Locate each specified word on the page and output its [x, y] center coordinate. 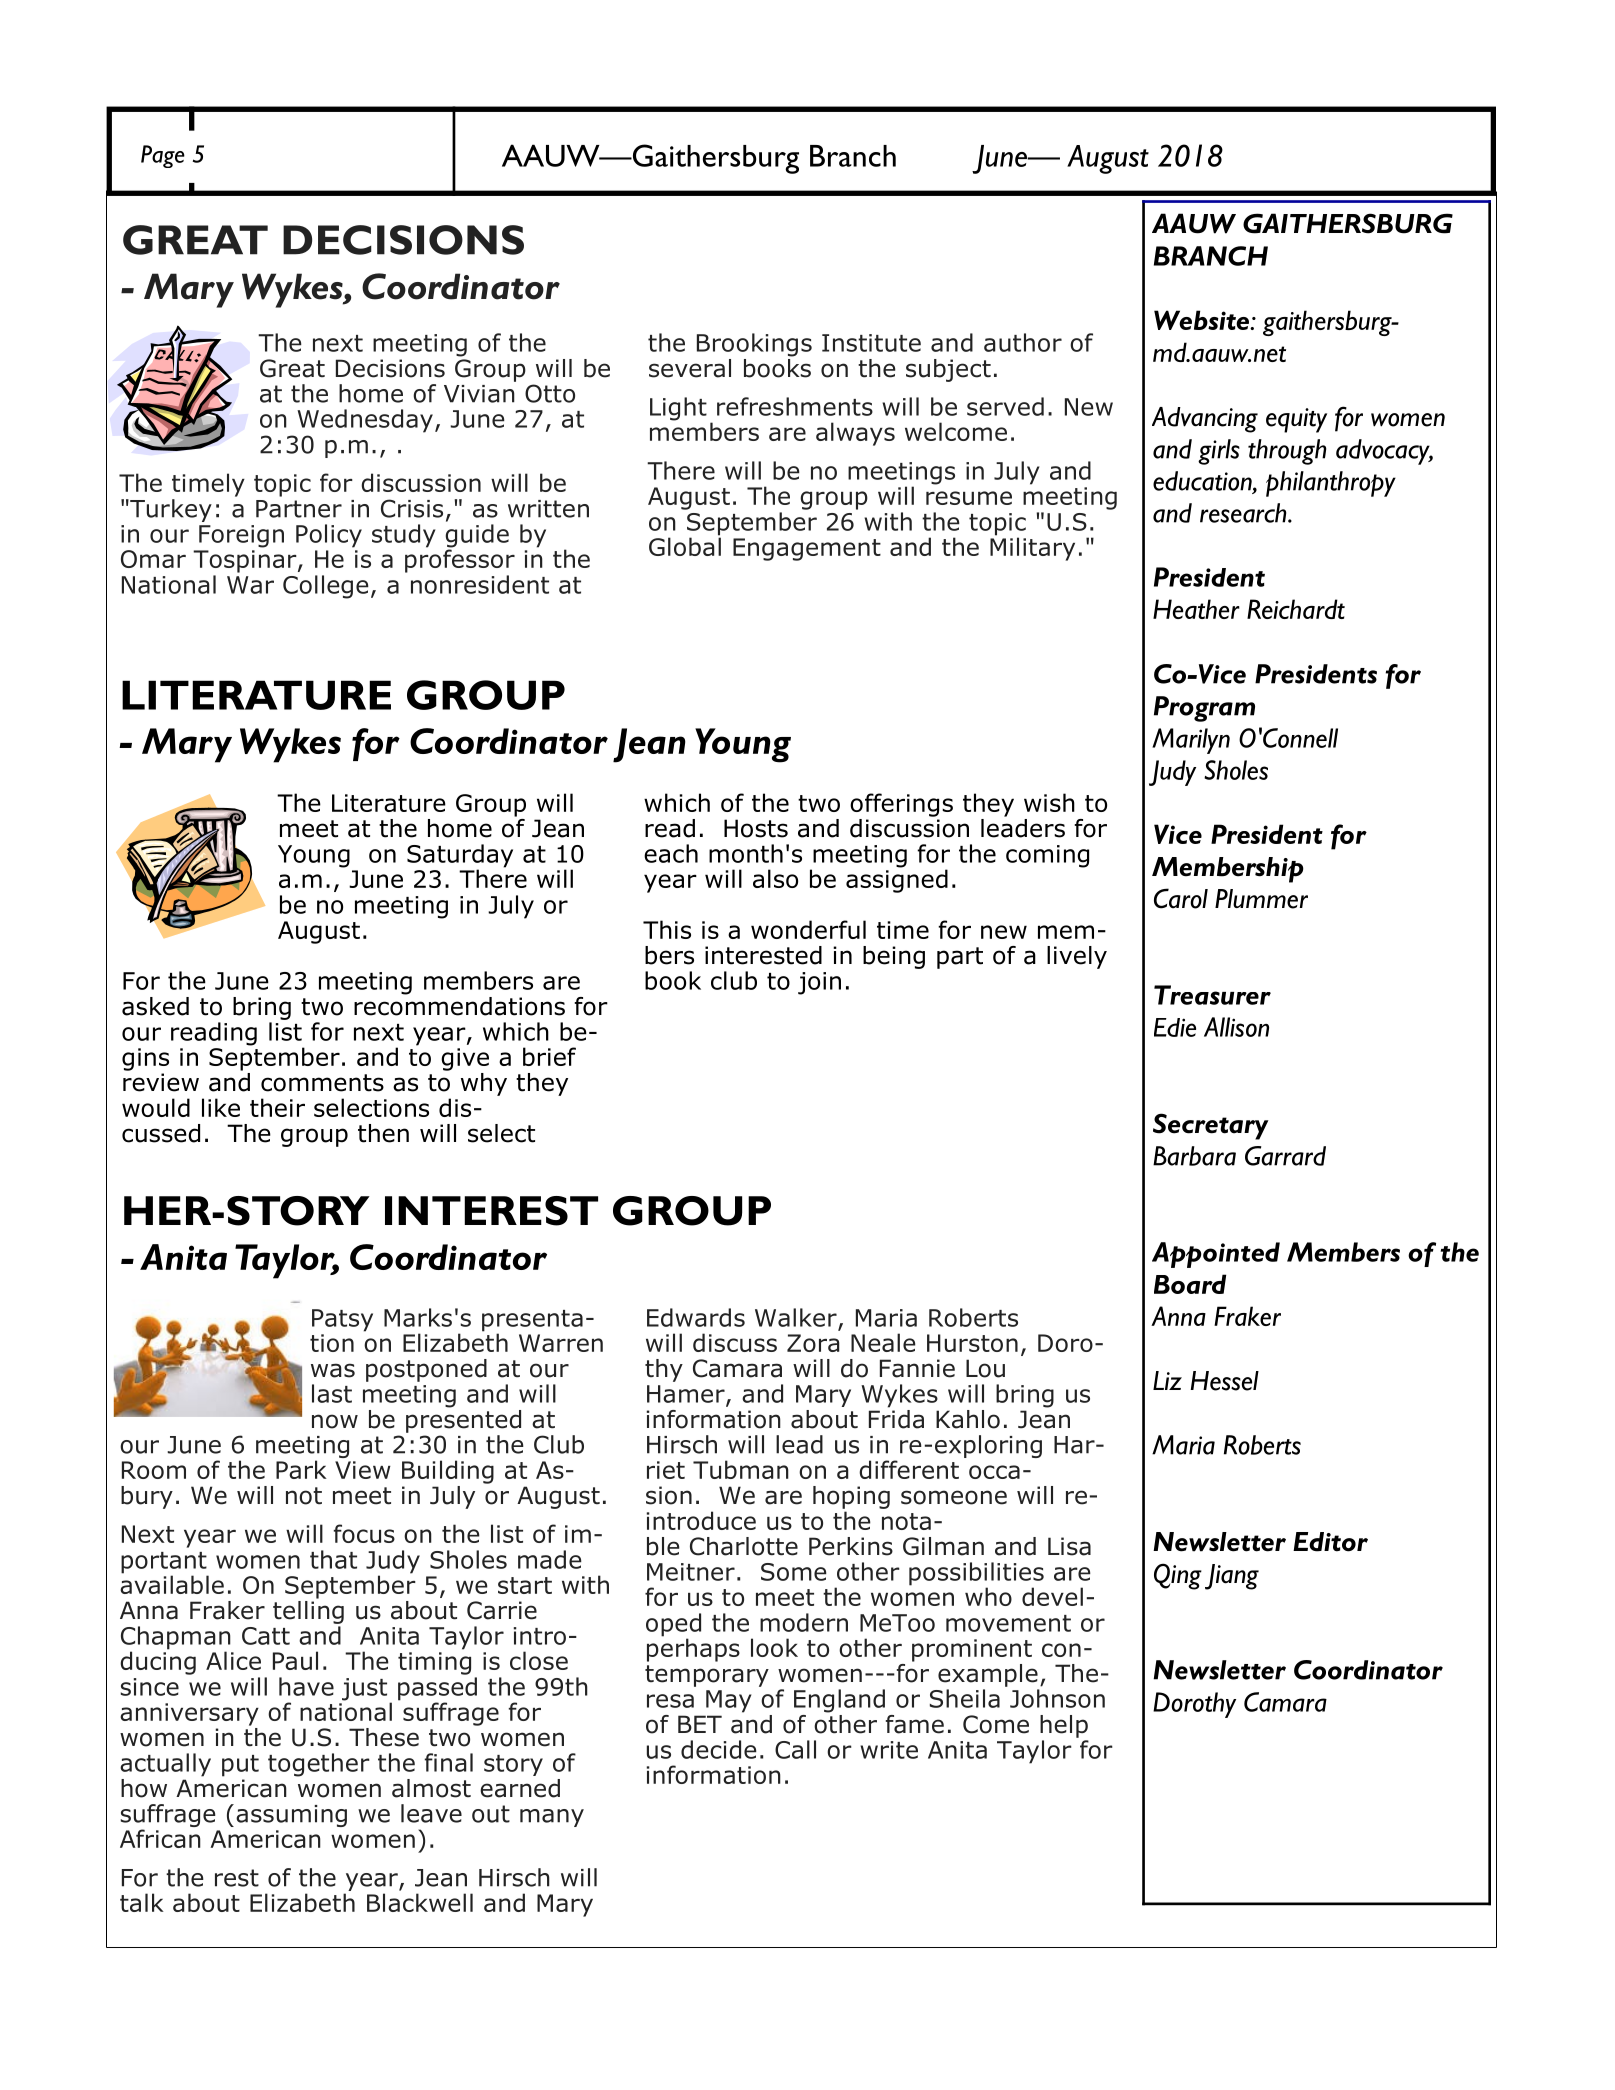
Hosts [756, 828]
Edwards [696, 1317]
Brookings [754, 345]
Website [1203, 320]
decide [719, 1749]
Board [1190, 1284]
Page [163, 156]
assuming [291, 1816]
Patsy [342, 1320]
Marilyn [1191, 741]
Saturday [460, 857]
